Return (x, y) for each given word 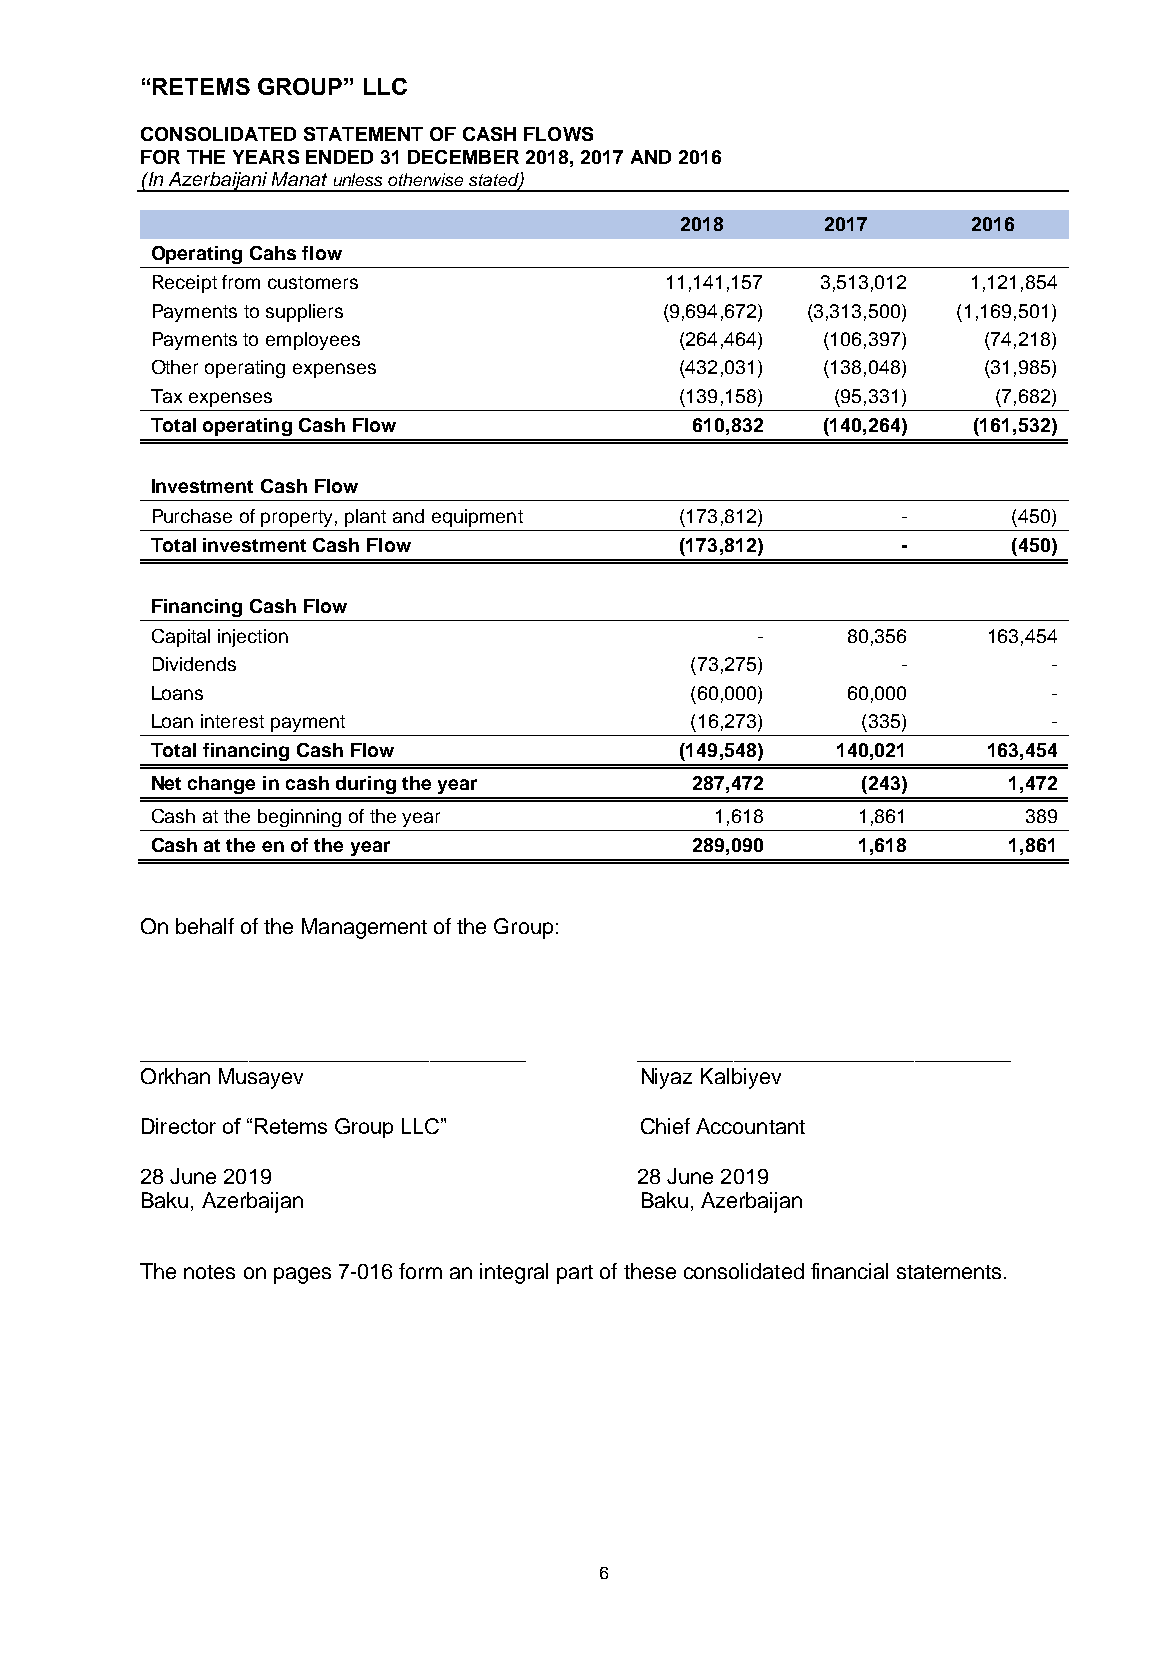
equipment (477, 518)
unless (358, 179)
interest (232, 721)
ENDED (339, 157)
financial (849, 1271)
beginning (299, 818)
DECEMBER (463, 157)
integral (514, 1273)
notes (209, 1272)
